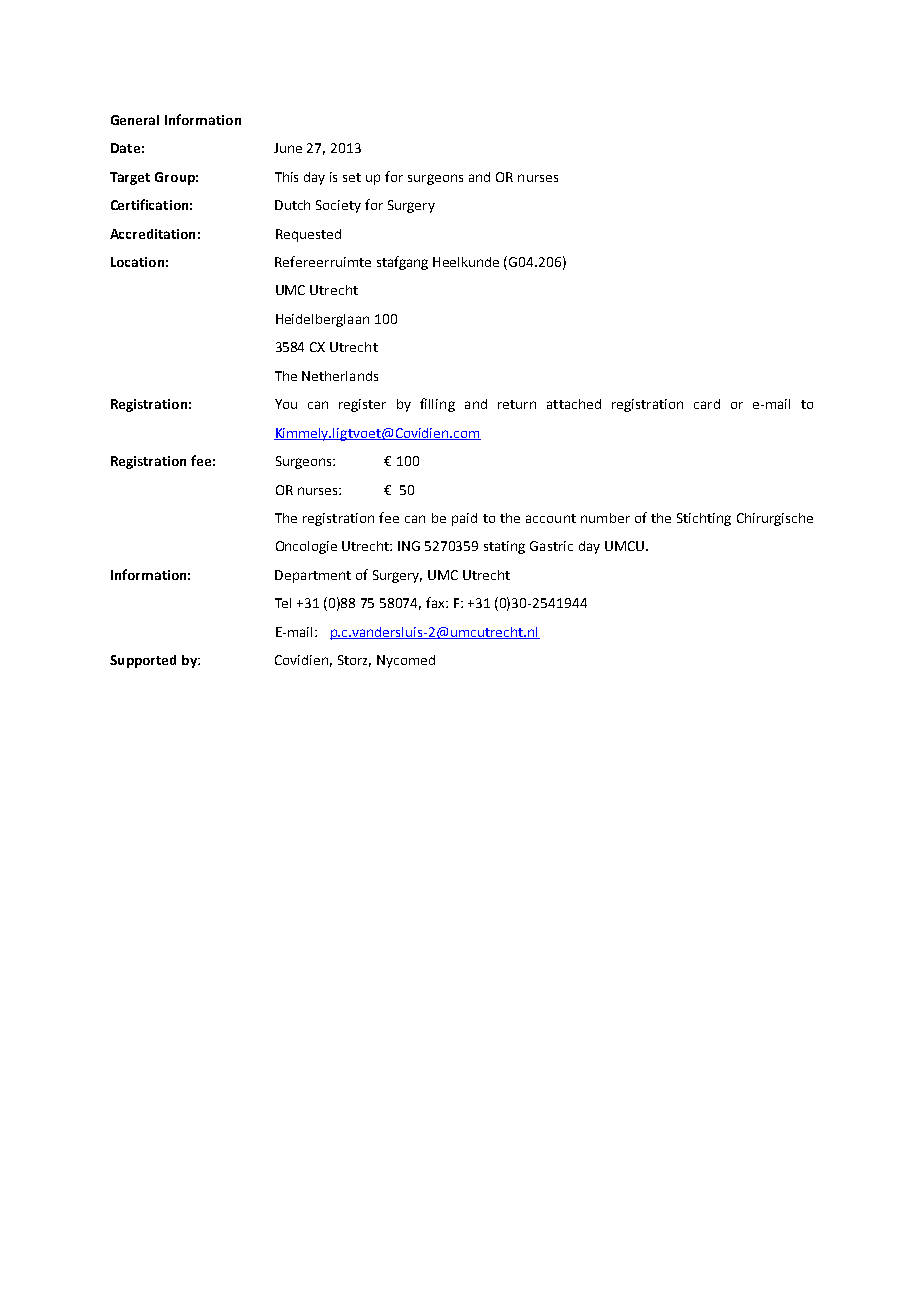  What do you see at coordinates (338, 206) in the screenshot?
I see `Society` at bounding box center [338, 206].
